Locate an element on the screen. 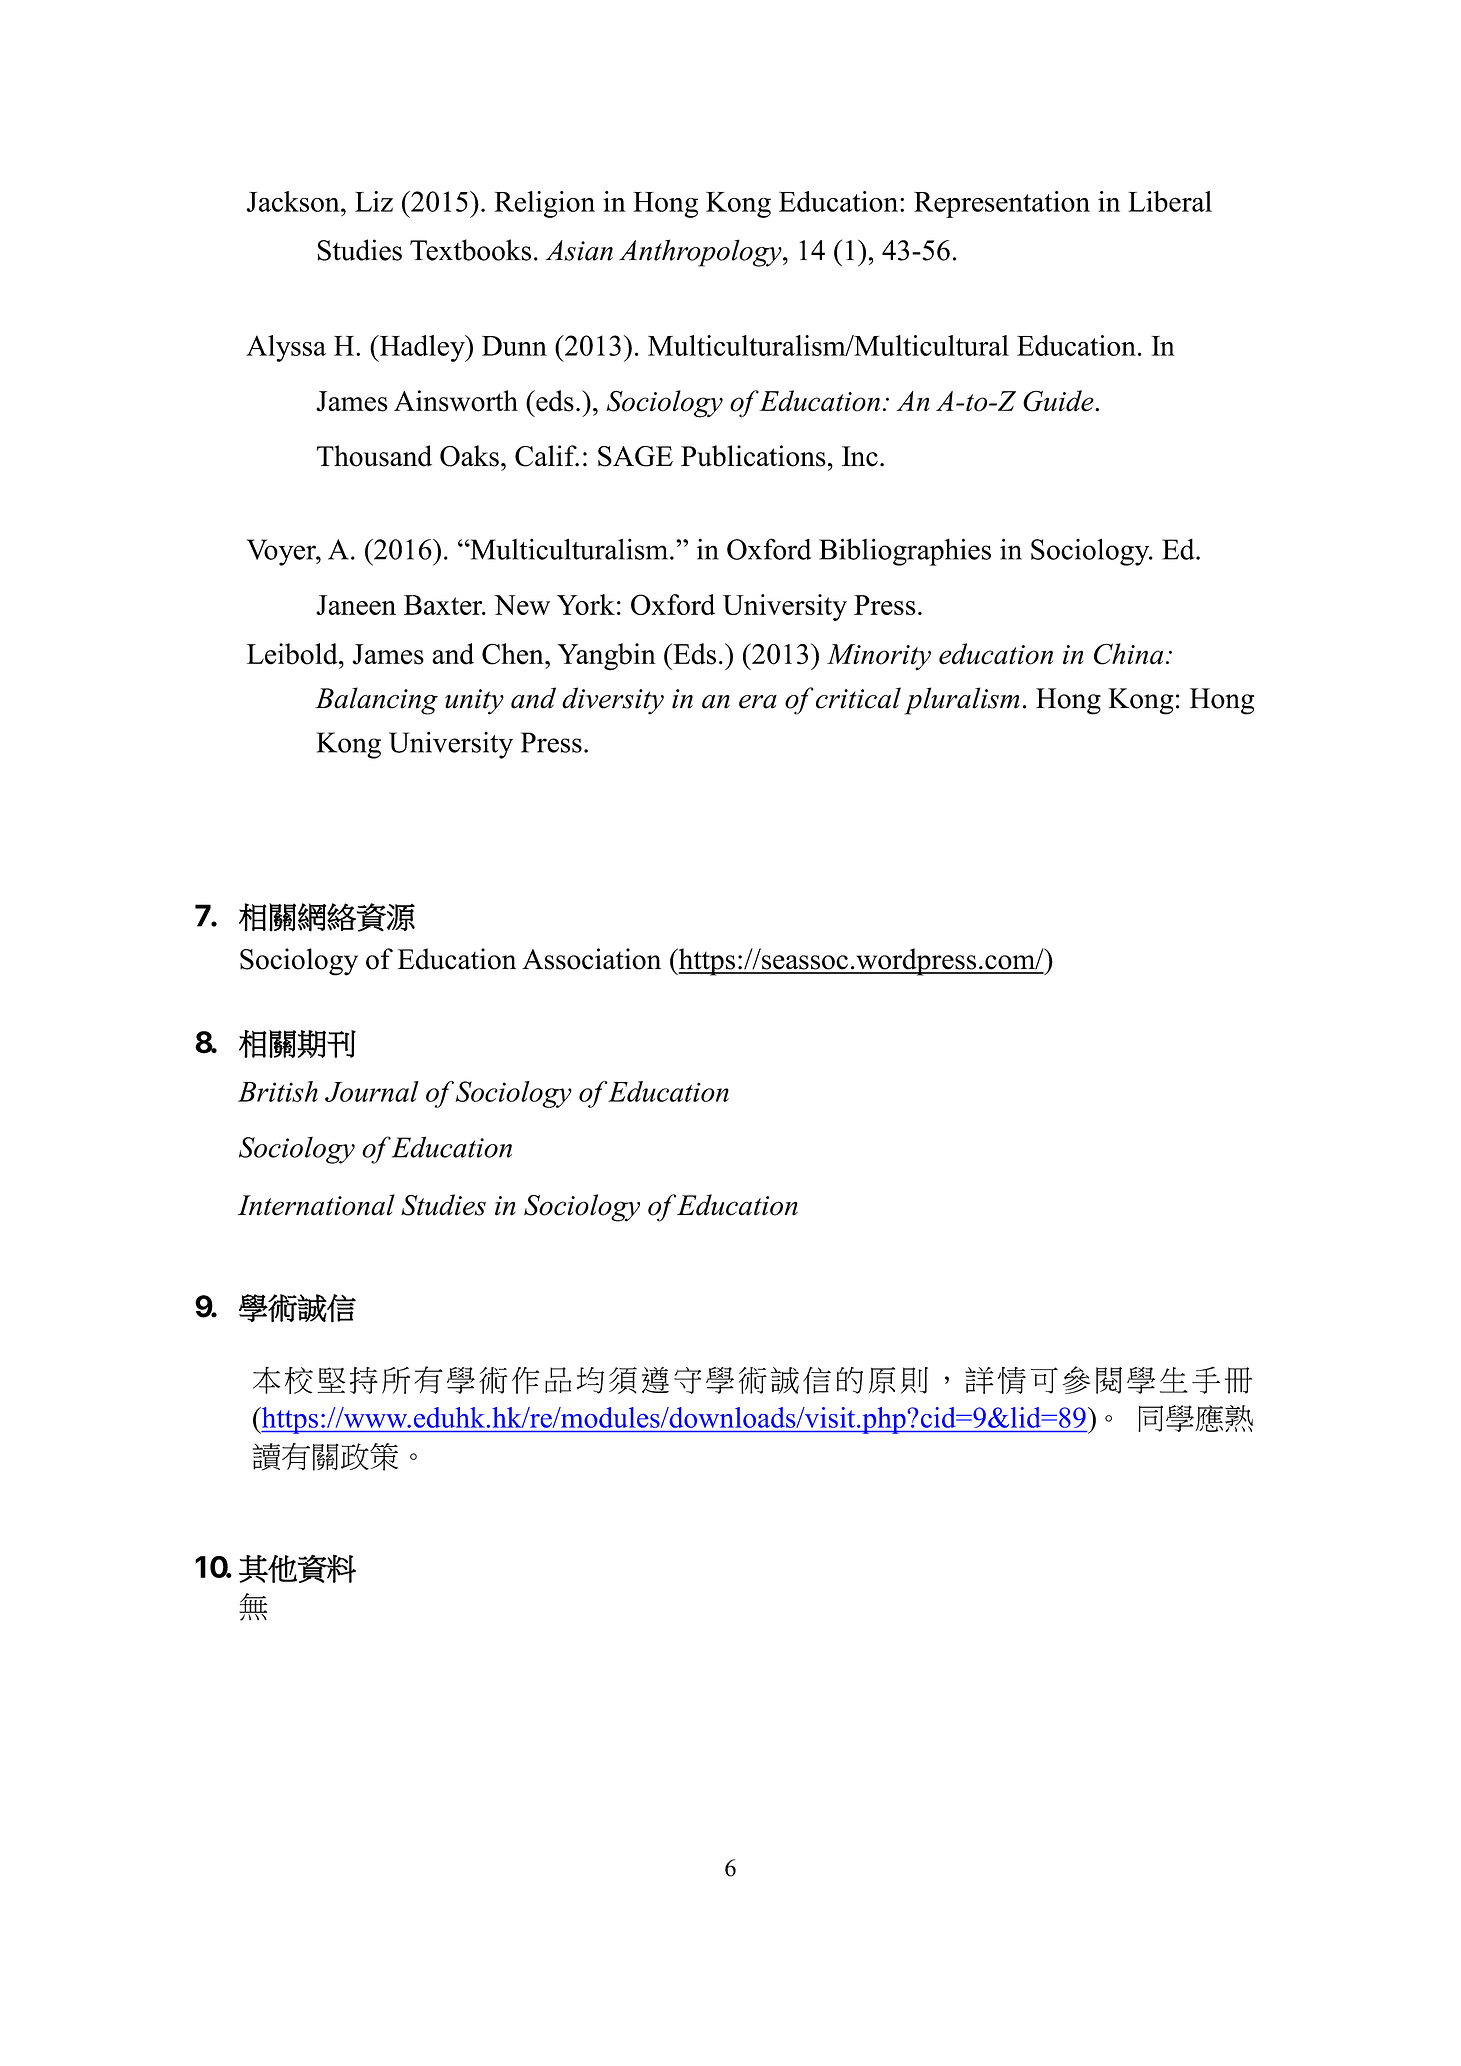 The width and height of the screenshot is (1461, 2066). Liz is located at coordinates (374, 201).
